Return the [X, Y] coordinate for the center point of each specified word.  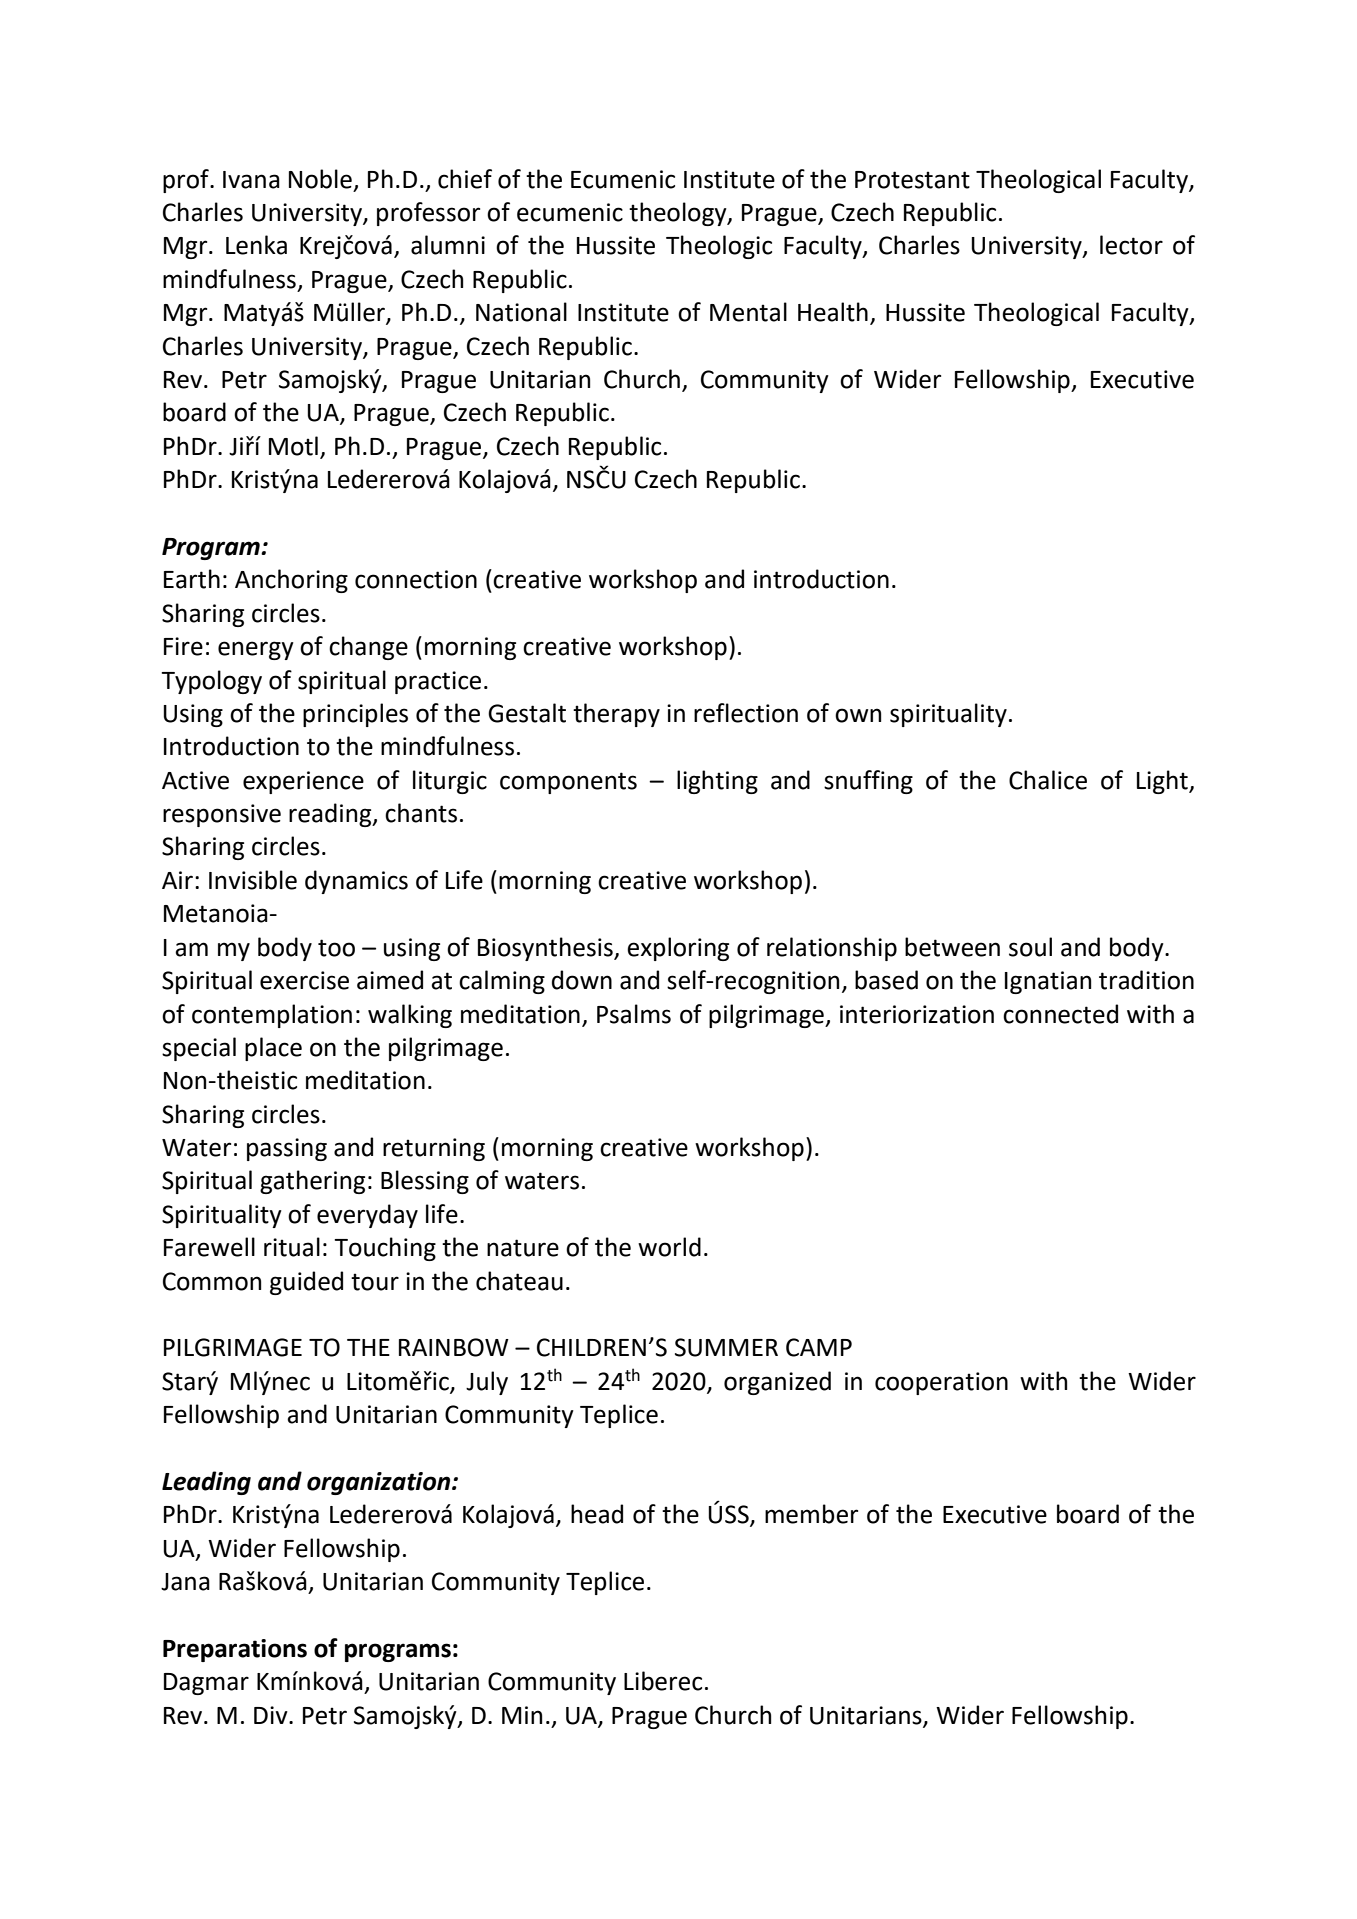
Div [272, 1715]
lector [1131, 245]
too [336, 948]
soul [1030, 947]
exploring [678, 949]
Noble [320, 179]
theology [679, 214]
